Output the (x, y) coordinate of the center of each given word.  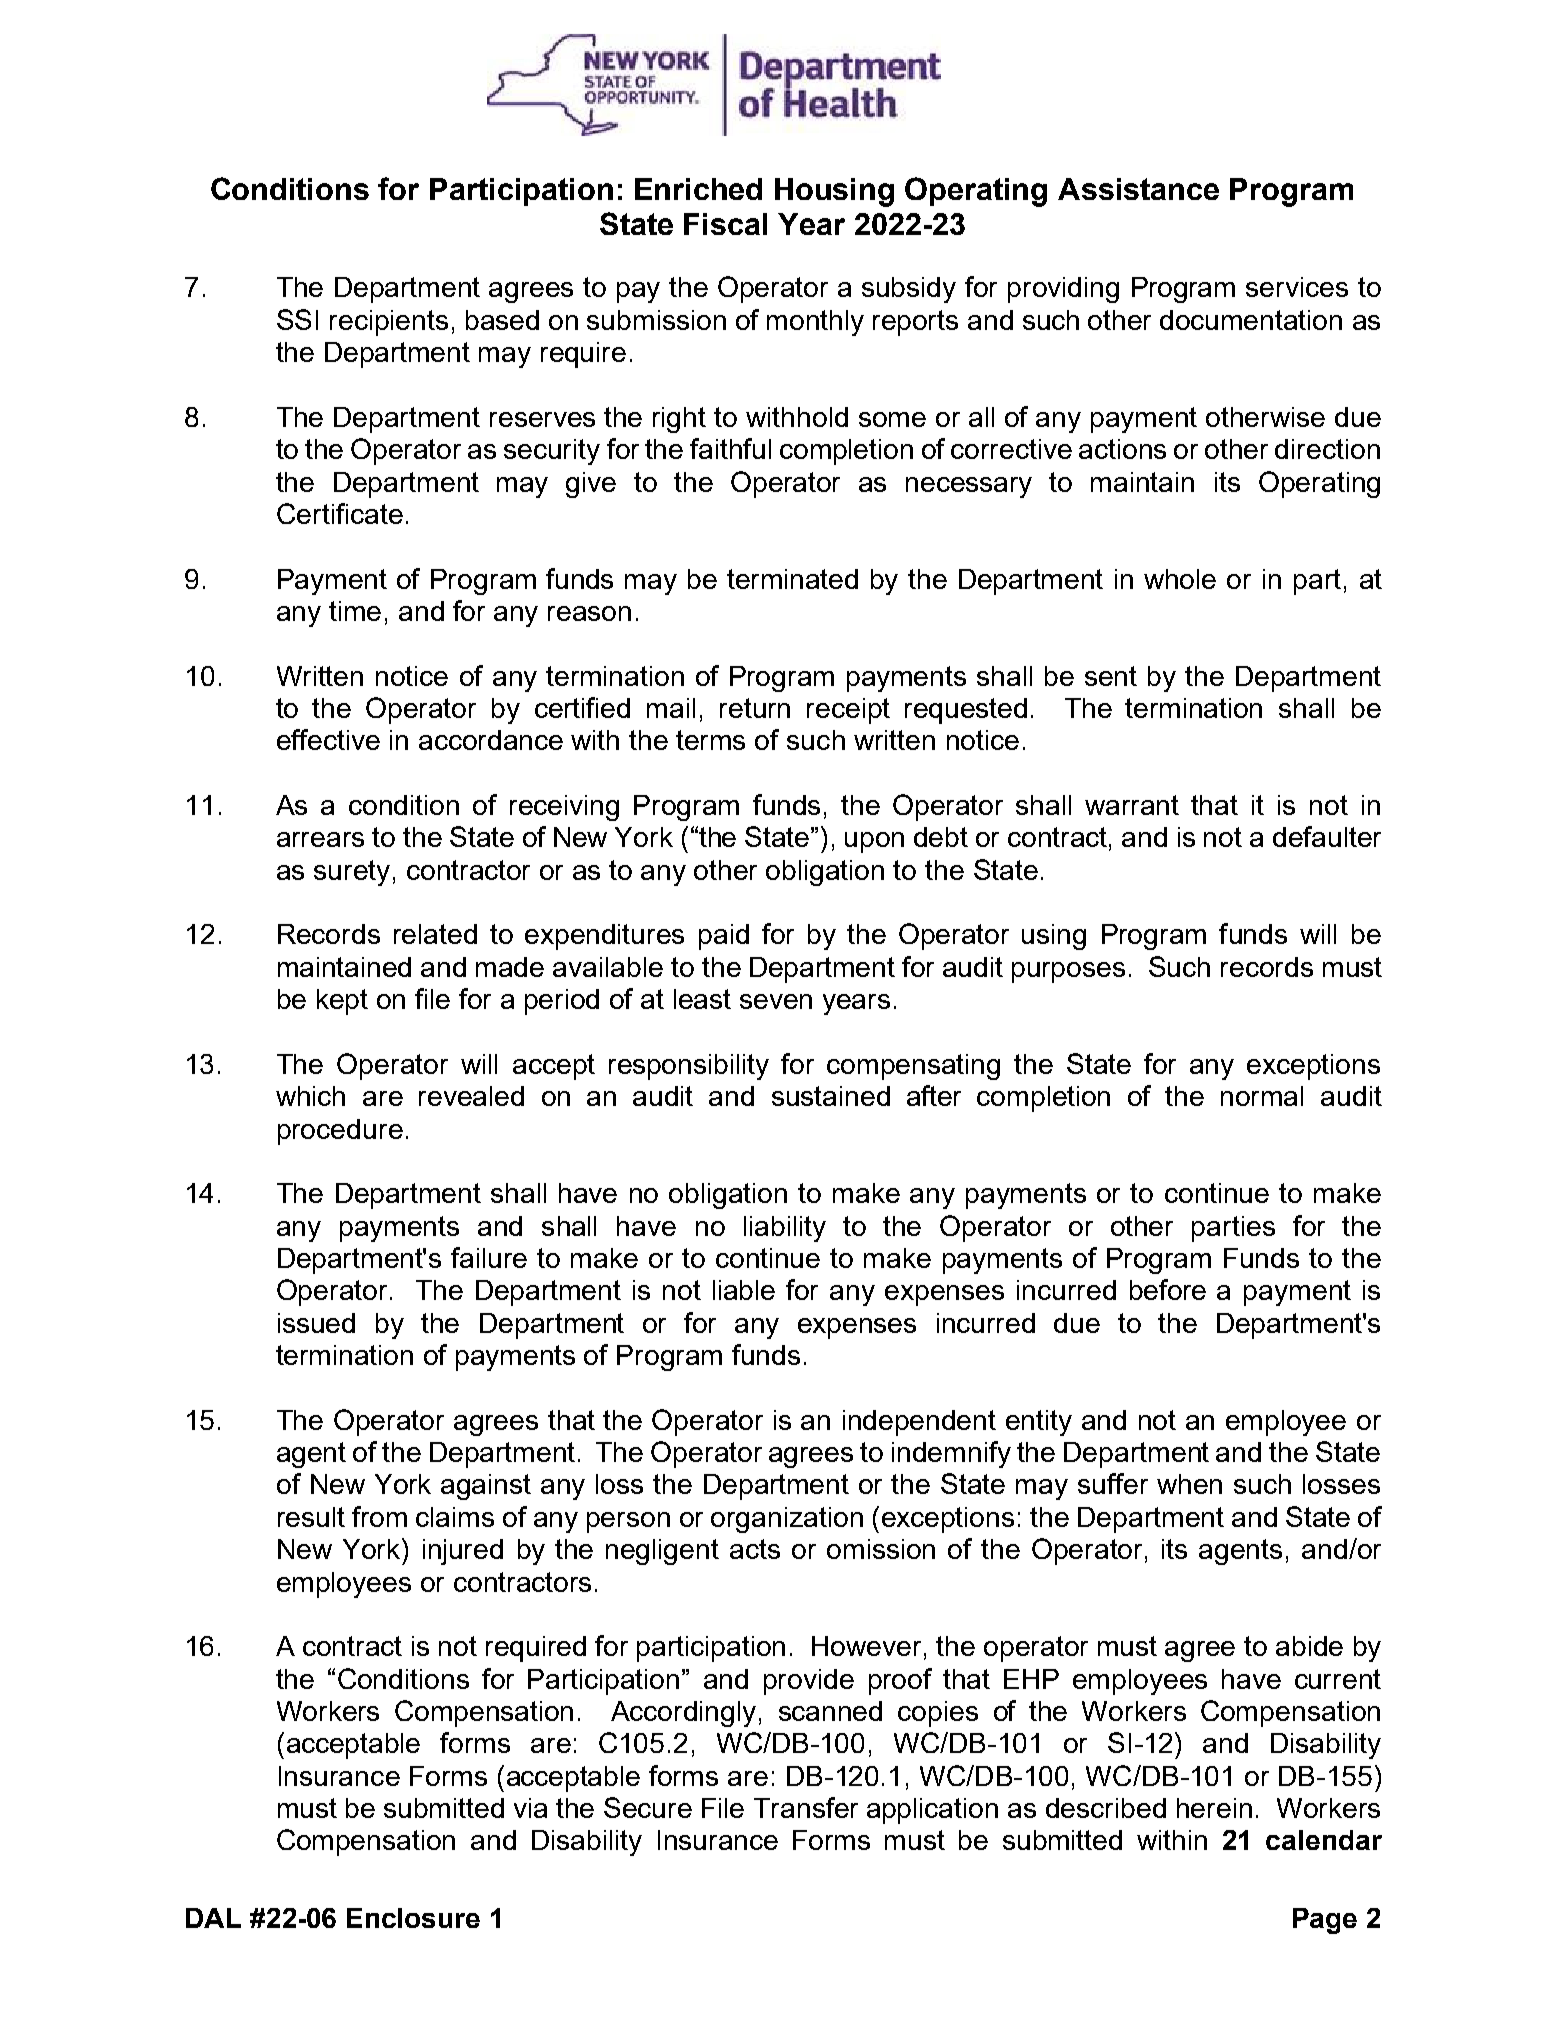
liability (785, 1229)
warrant (1132, 805)
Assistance (1138, 189)
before (1168, 1289)
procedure (340, 1132)
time (355, 611)
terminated (792, 579)
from (379, 1516)
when (1189, 1484)
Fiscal (725, 224)
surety (352, 873)
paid (724, 937)
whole (1180, 579)
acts (755, 1549)
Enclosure (413, 1918)
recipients (389, 323)
